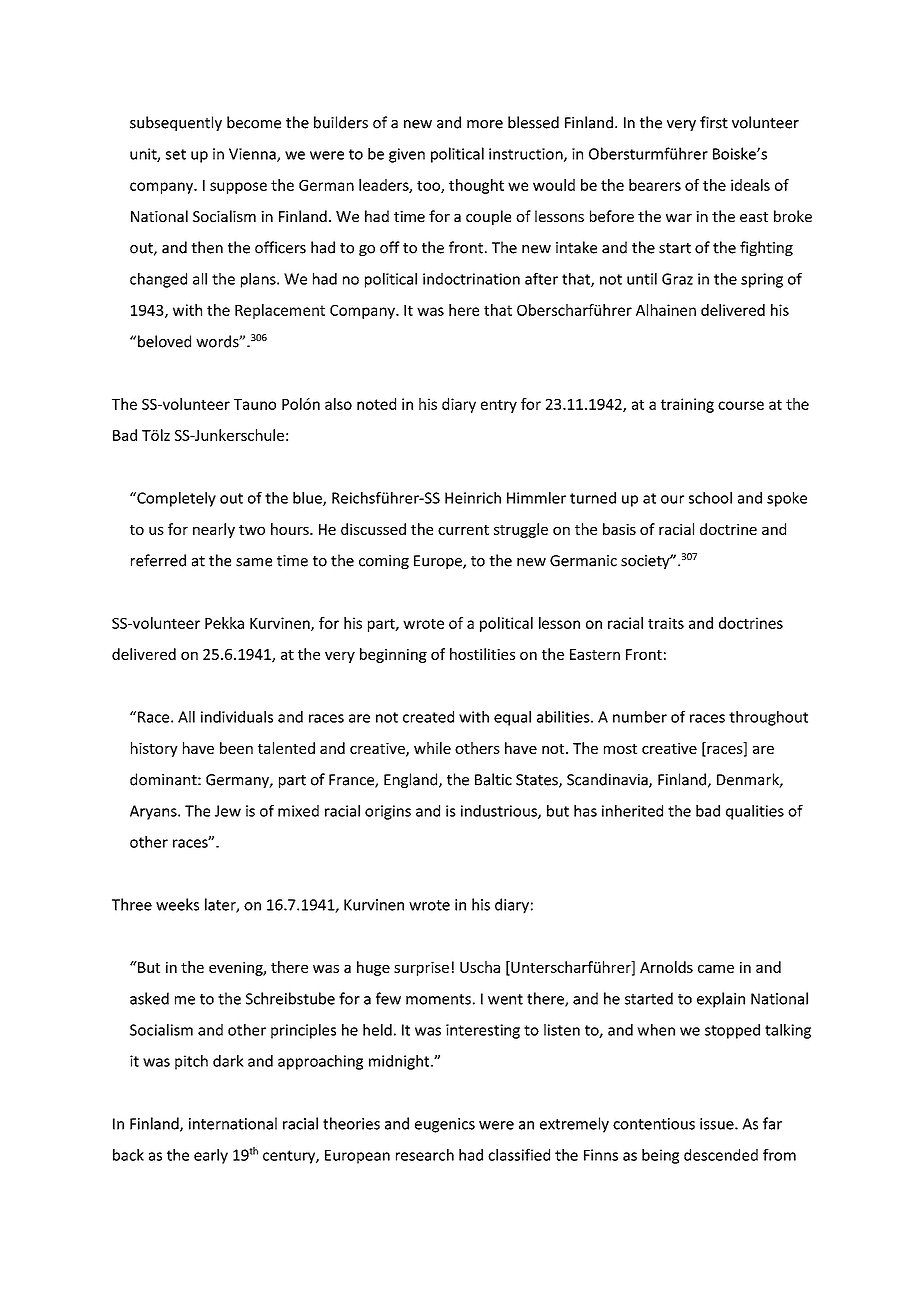  What do you see at coordinates (176, 154) in the screenshot?
I see `set` at bounding box center [176, 154].
